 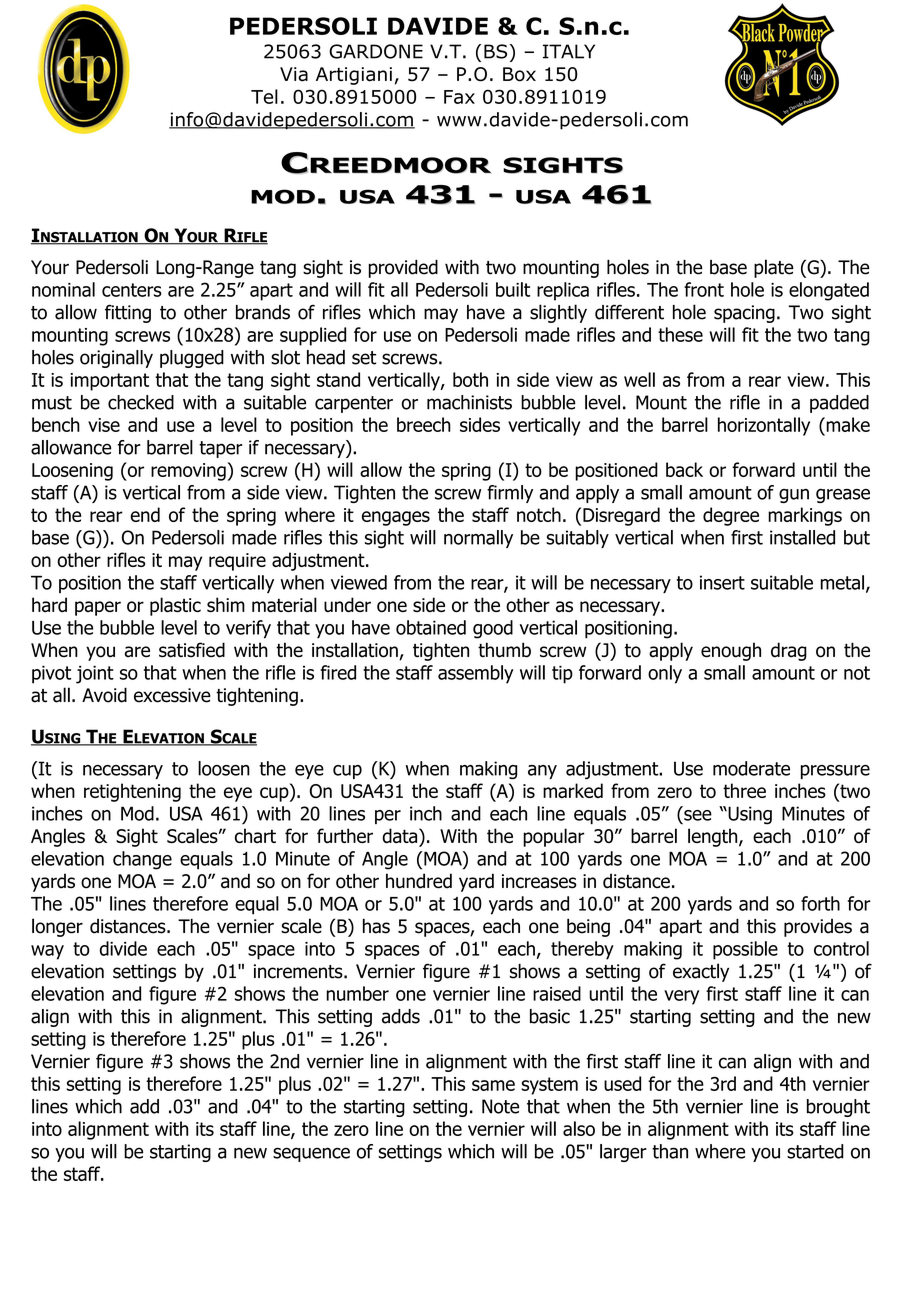 What do you see at coordinates (172, 695) in the image?
I see `excessive` at bounding box center [172, 695].
